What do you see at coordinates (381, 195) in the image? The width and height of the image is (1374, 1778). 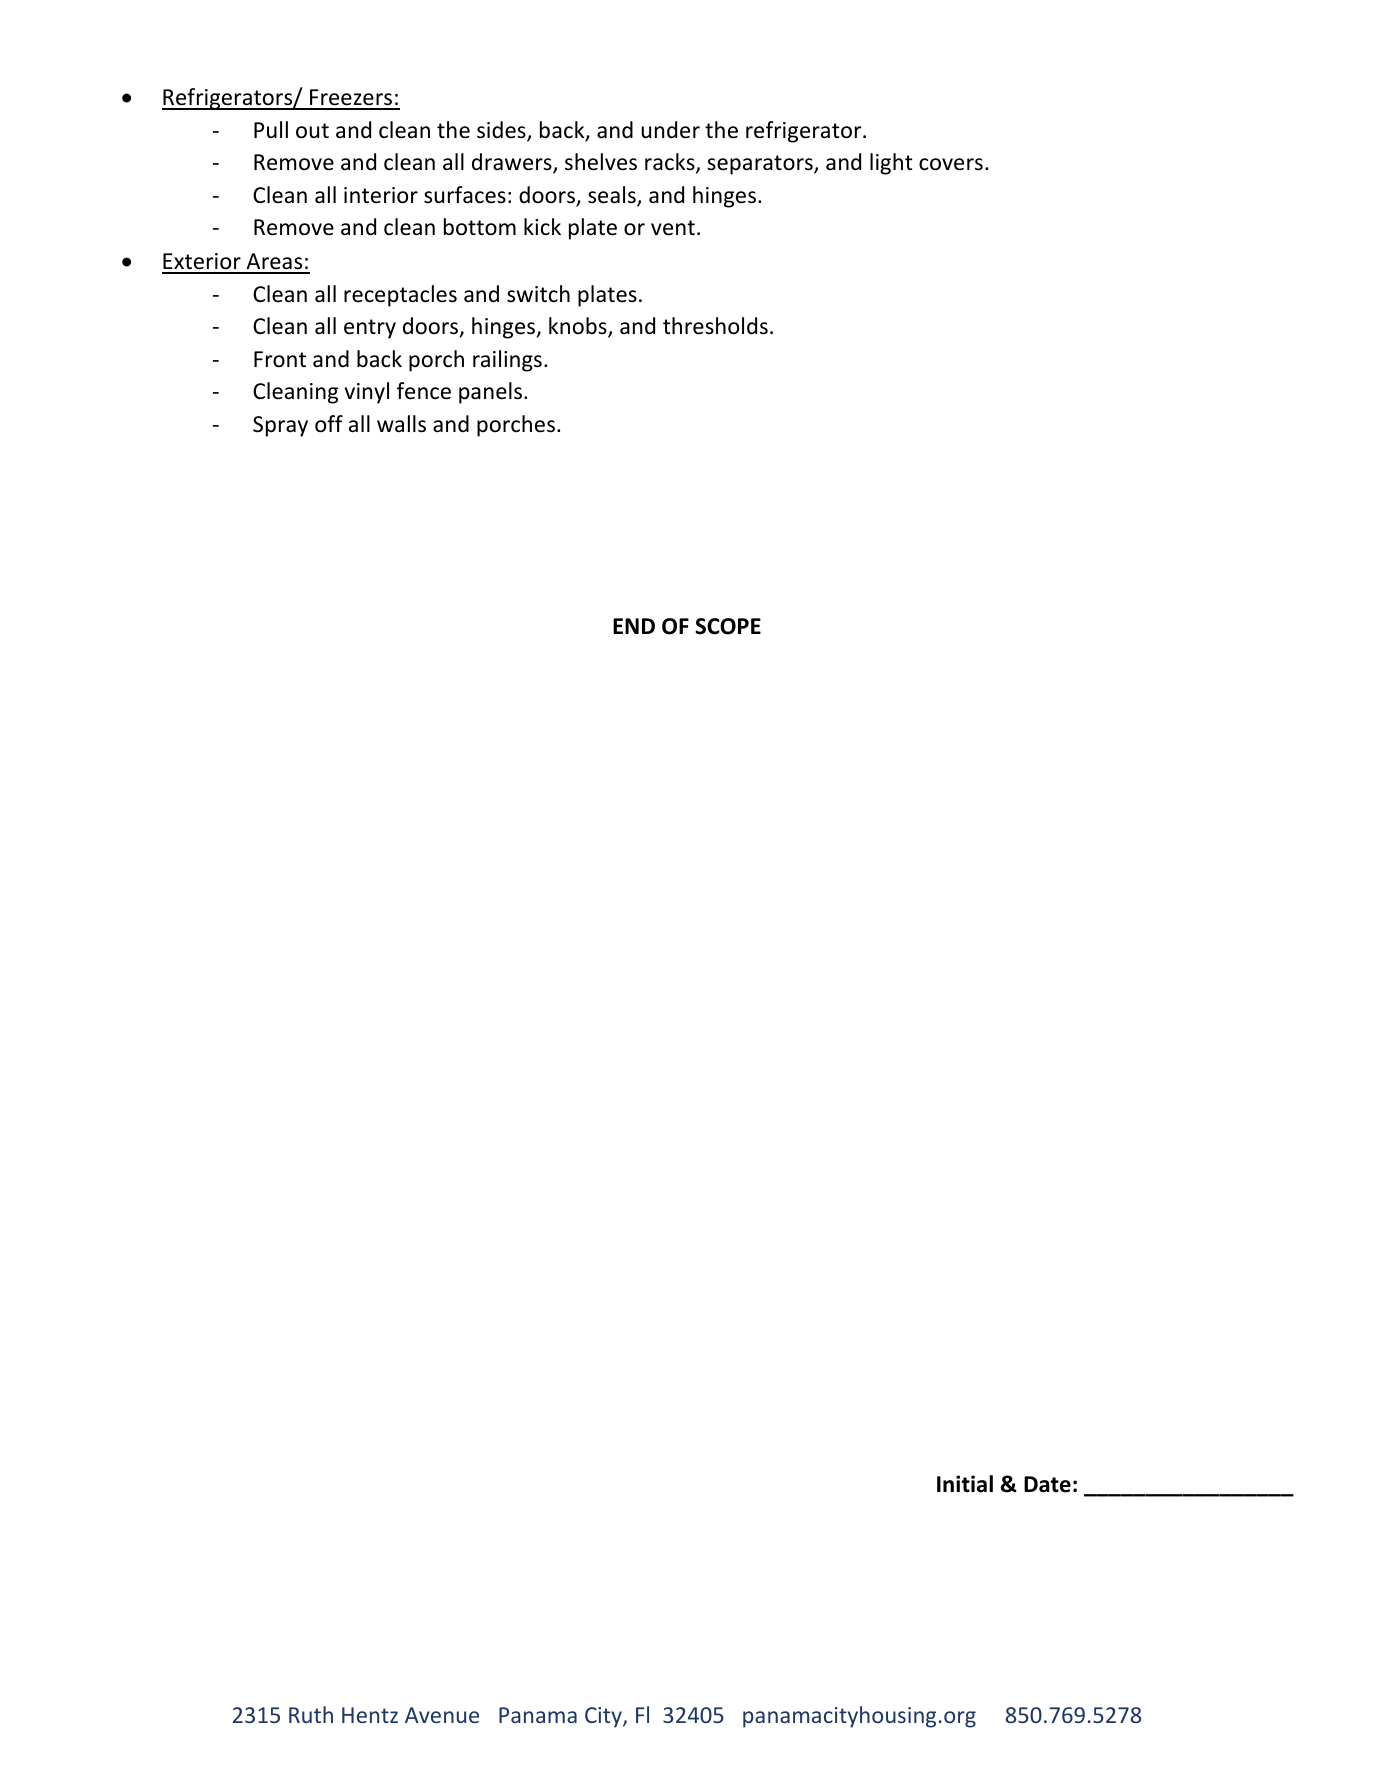 I see `interior` at bounding box center [381, 195].
